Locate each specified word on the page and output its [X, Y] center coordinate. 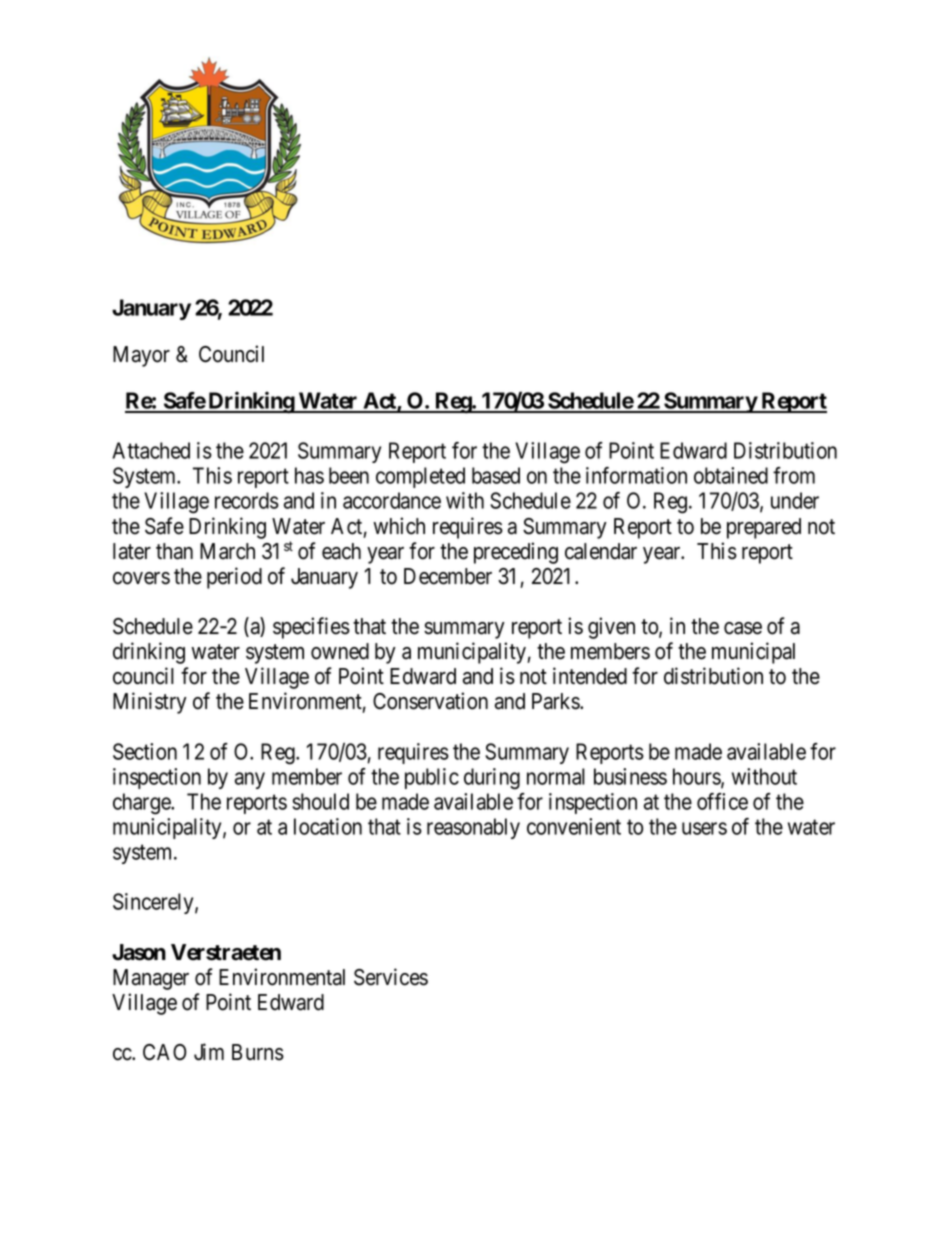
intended [590, 676]
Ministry [150, 703]
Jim [209, 1052]
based [496, 475]
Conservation [430, 701]
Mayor [141, 356]
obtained [731, 475]
